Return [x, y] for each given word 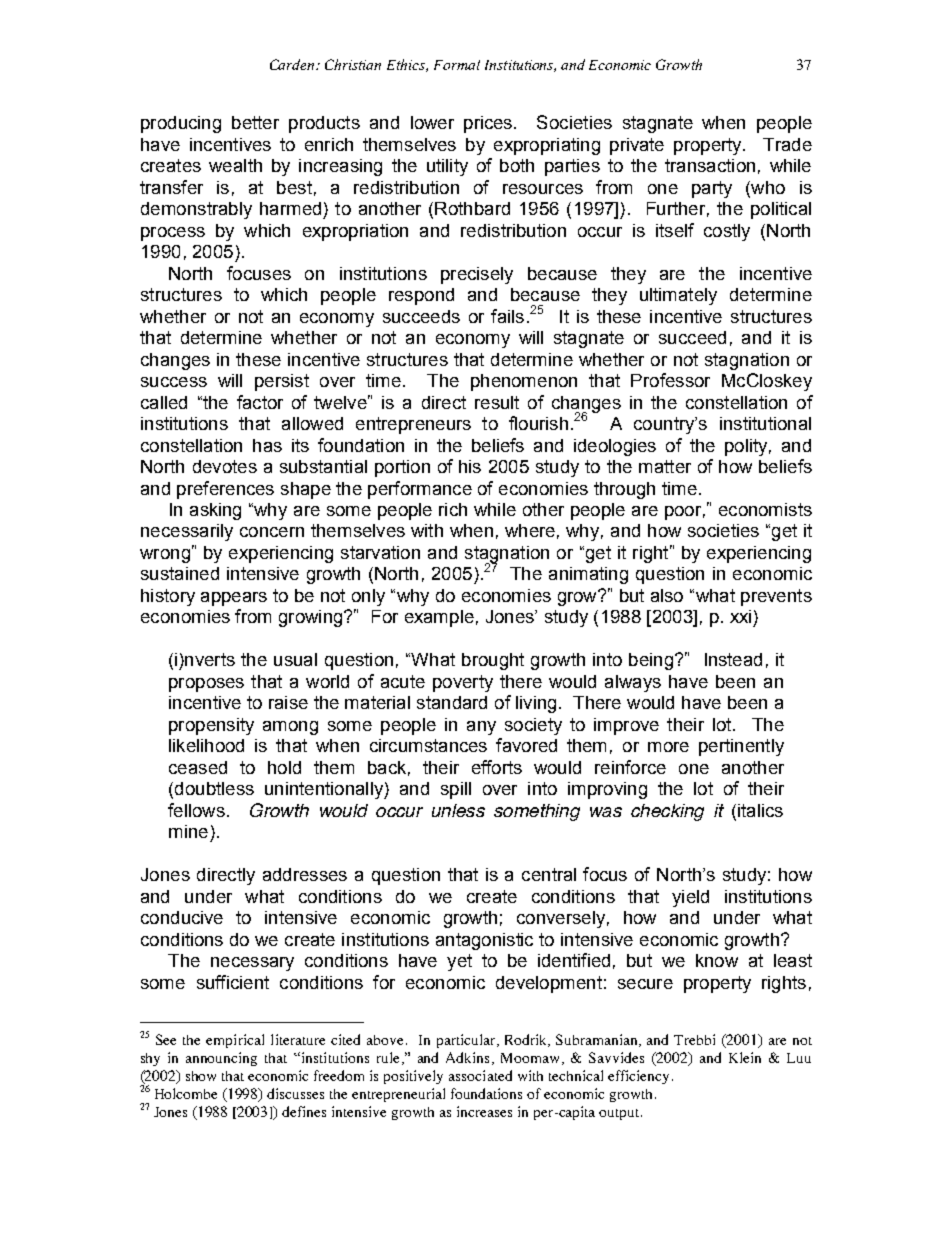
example [439, 618]
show [201, 1076]
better [255, 122]
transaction [710, 165]
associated [480, 1075]
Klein [745, 1057]
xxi [740, 616]
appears [234, 599]
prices [489, 124]
